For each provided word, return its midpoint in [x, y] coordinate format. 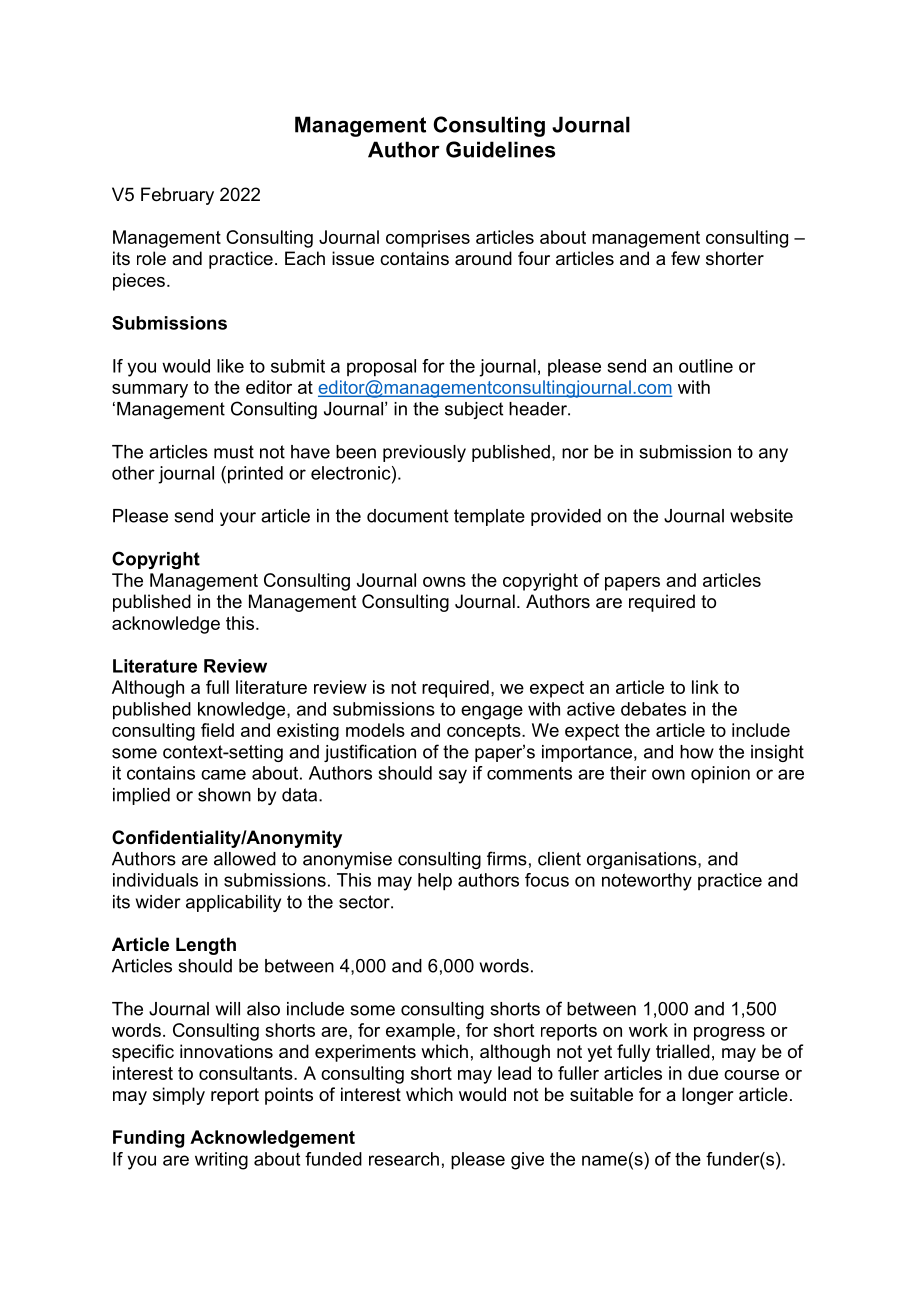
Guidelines [500, 149]
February [177, 196]
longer [708, 1096]
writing [221, 1161]
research [404, 1159]
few [685, 258]
